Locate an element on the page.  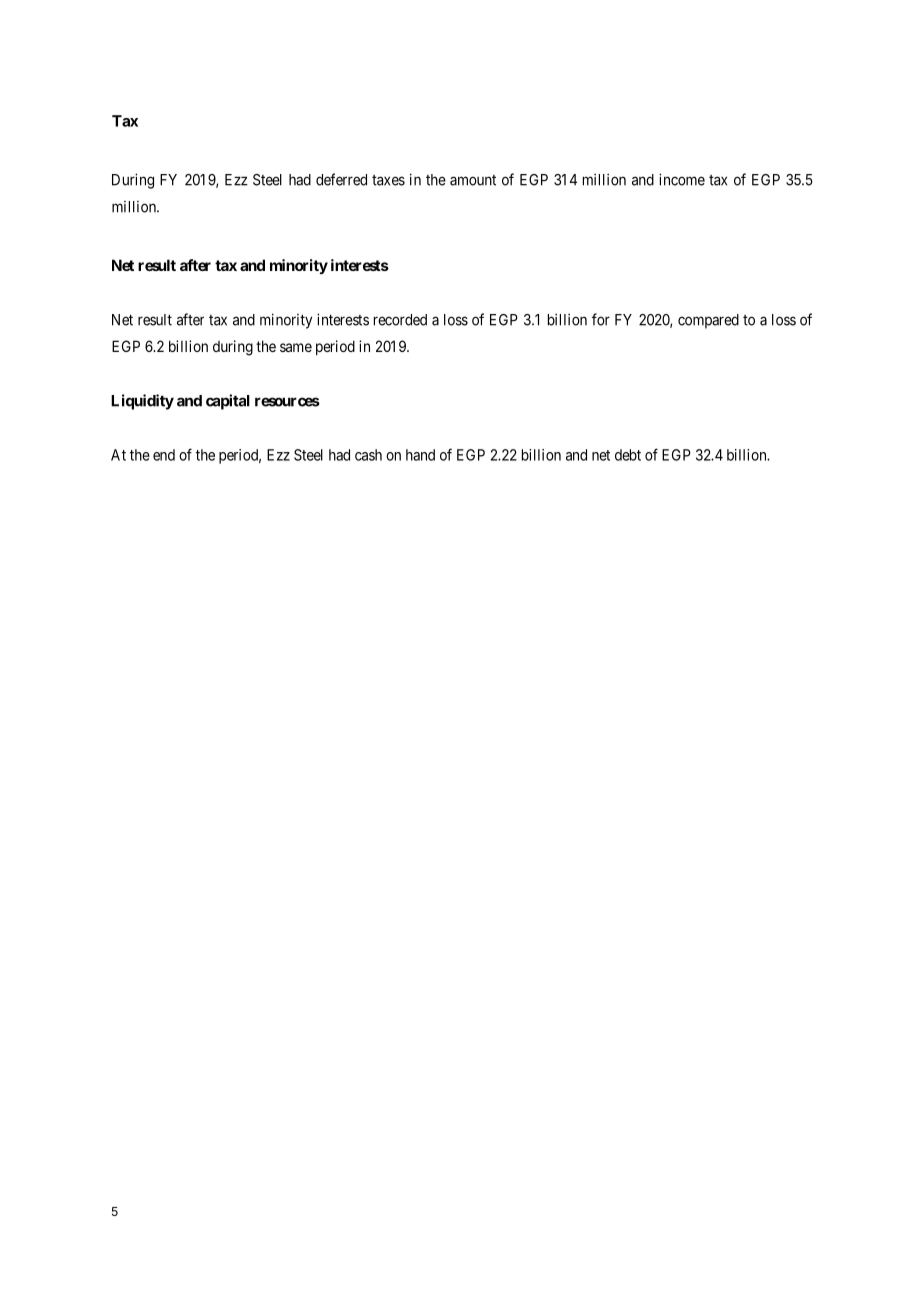
recorded is located at coordinates (400, 320).
